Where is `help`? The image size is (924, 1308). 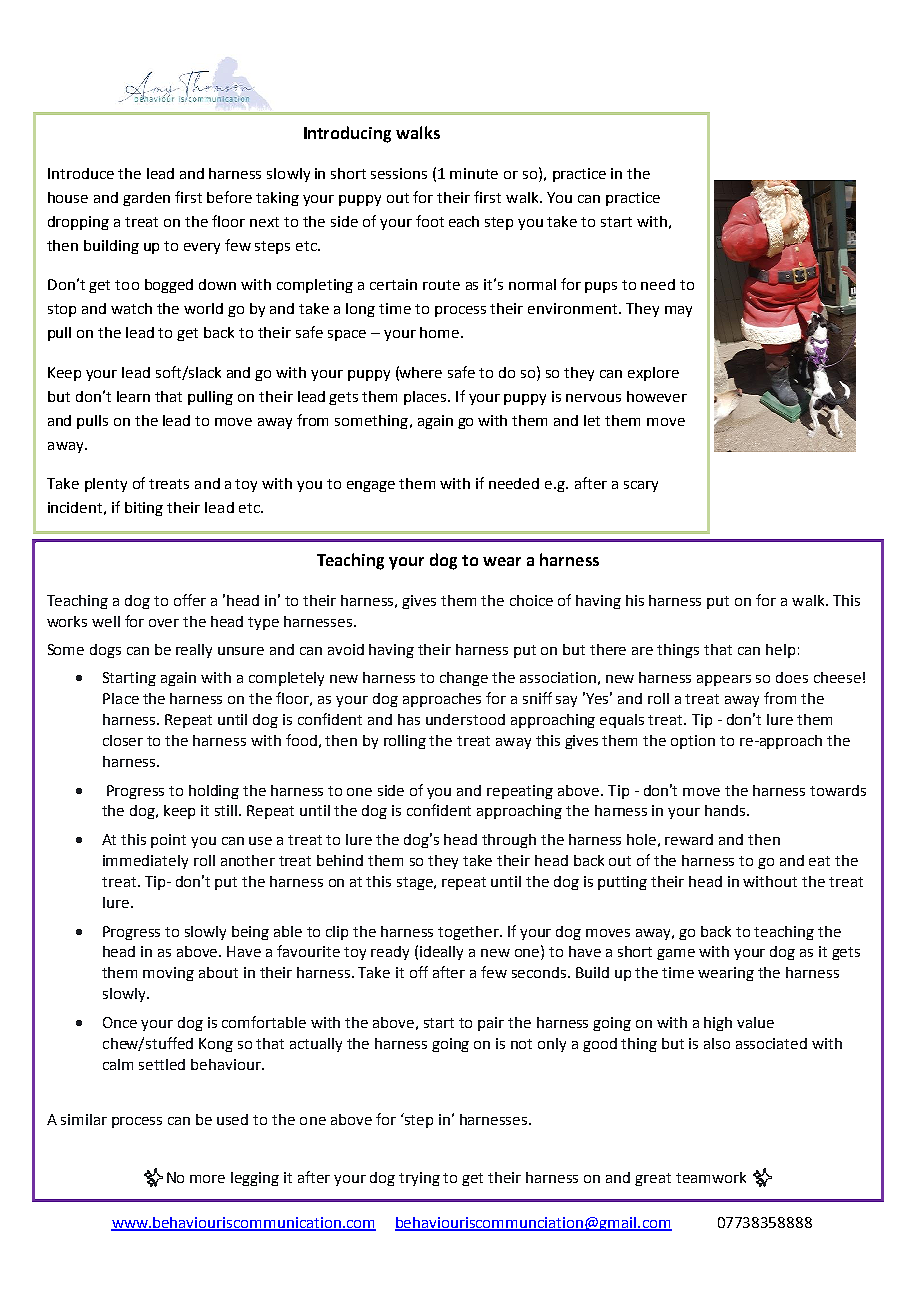 help is located at coordinates (780, 651).
